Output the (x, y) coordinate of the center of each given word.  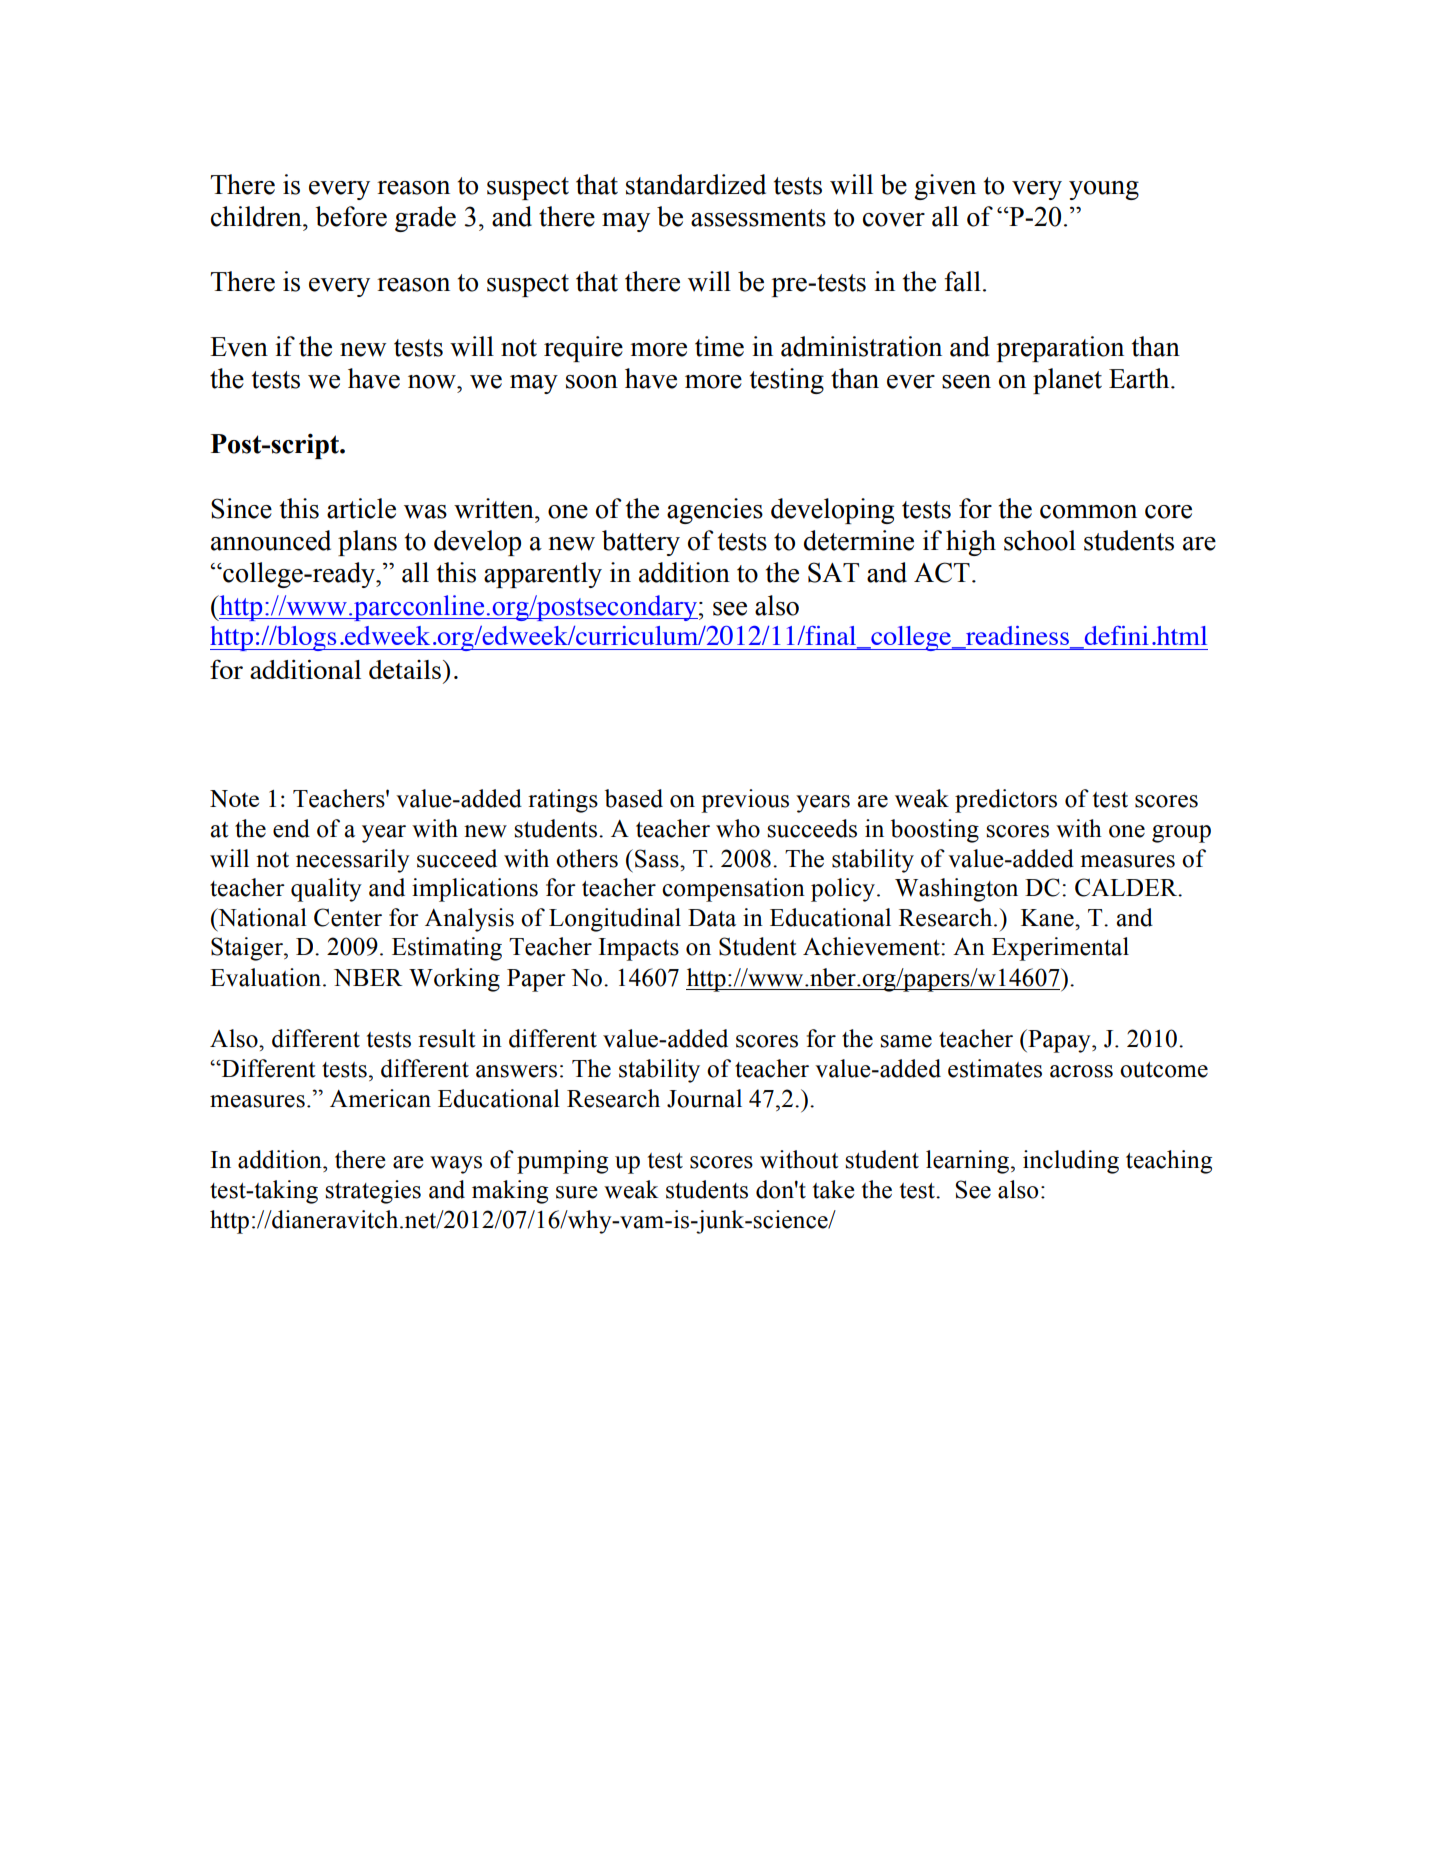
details (405, 669)
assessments (758, 218)
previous (745, 801)
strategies (373, 1192)
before (351, 216)
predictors (1006, 801)
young (1104, 190)
